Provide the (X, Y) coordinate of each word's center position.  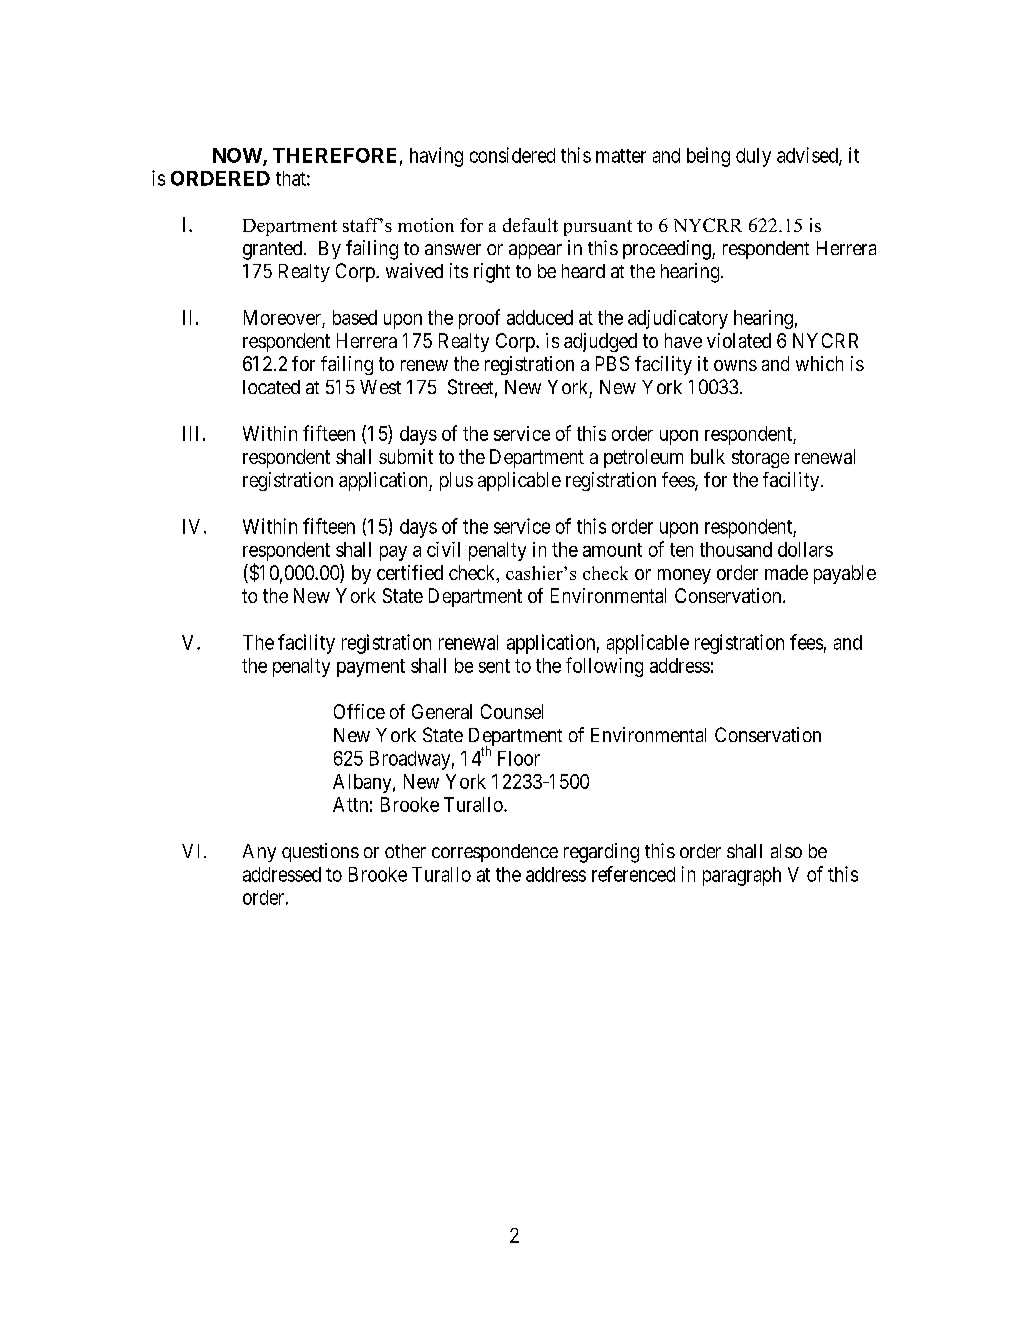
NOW (238, 156)
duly (753, 157)
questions (320, 852)
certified (410, 572)
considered (512, 155)
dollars (805, 549)
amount (612, 550)
